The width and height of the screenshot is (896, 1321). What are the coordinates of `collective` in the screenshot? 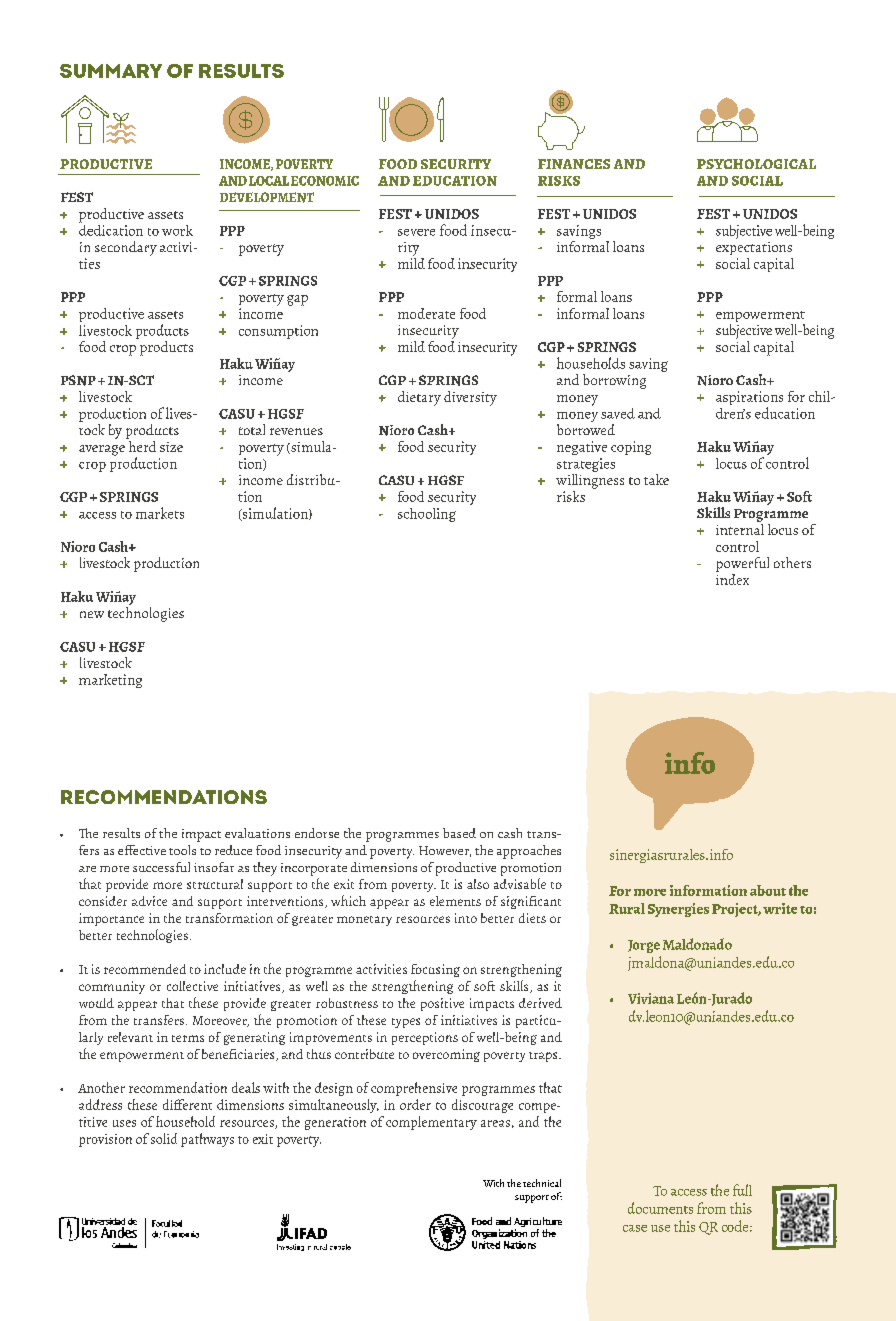 It's located at (192, 986).
